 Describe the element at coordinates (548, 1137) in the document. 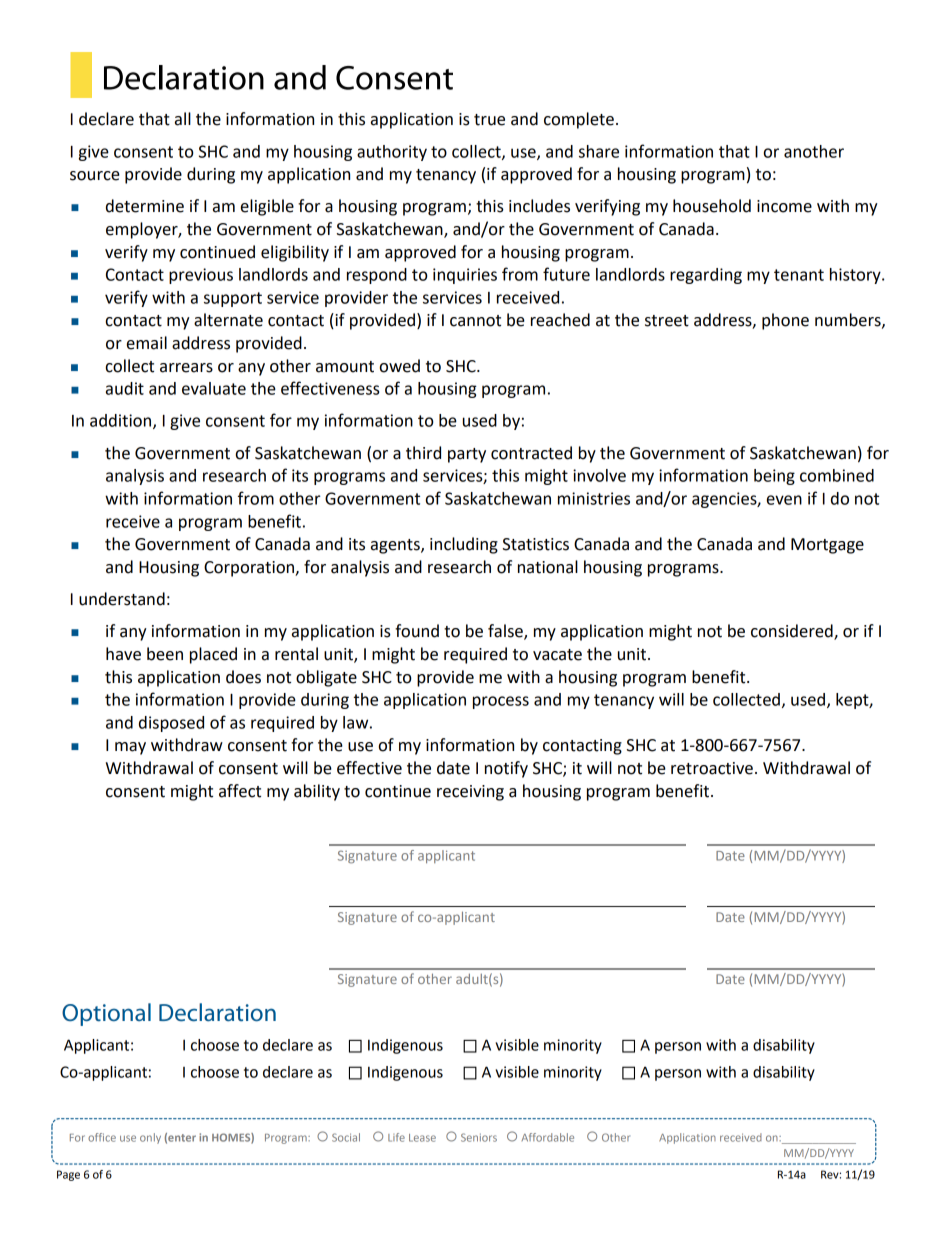

I see `Affordable` at that location.
